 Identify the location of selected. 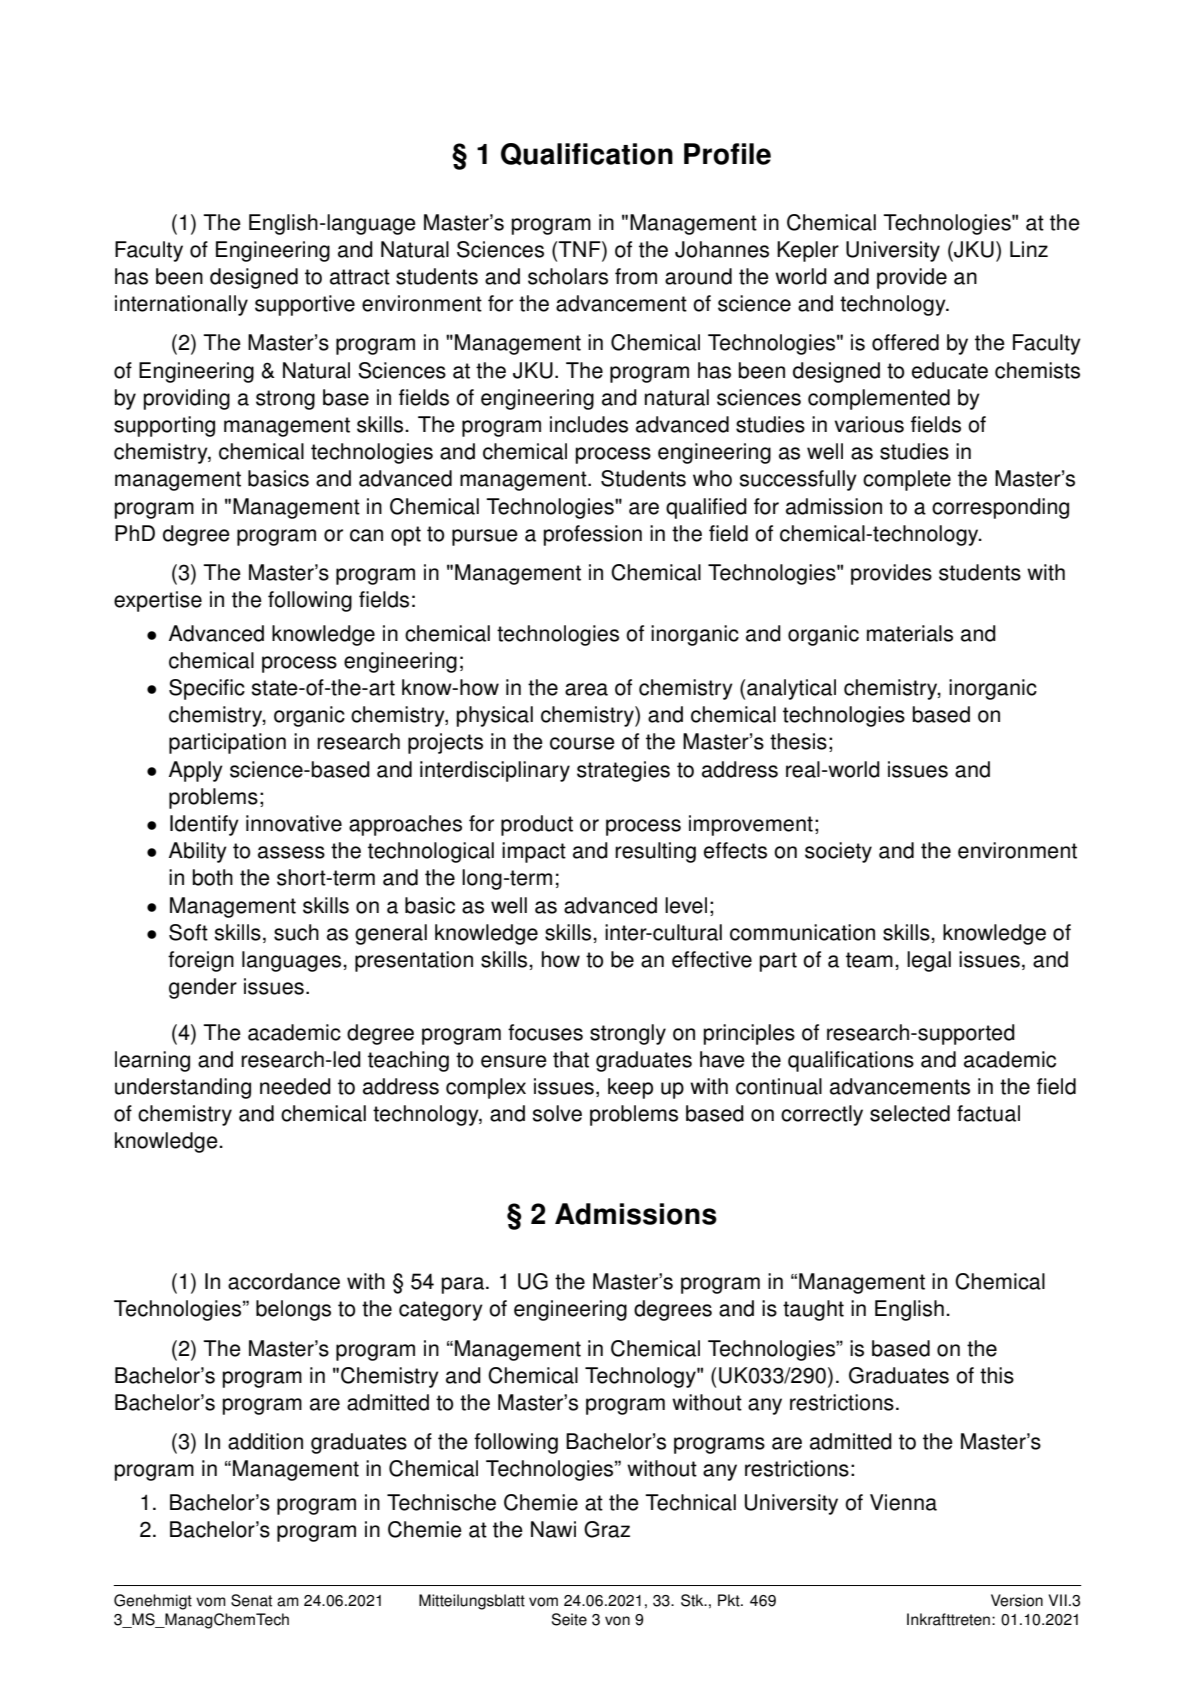
(910, 1113).
